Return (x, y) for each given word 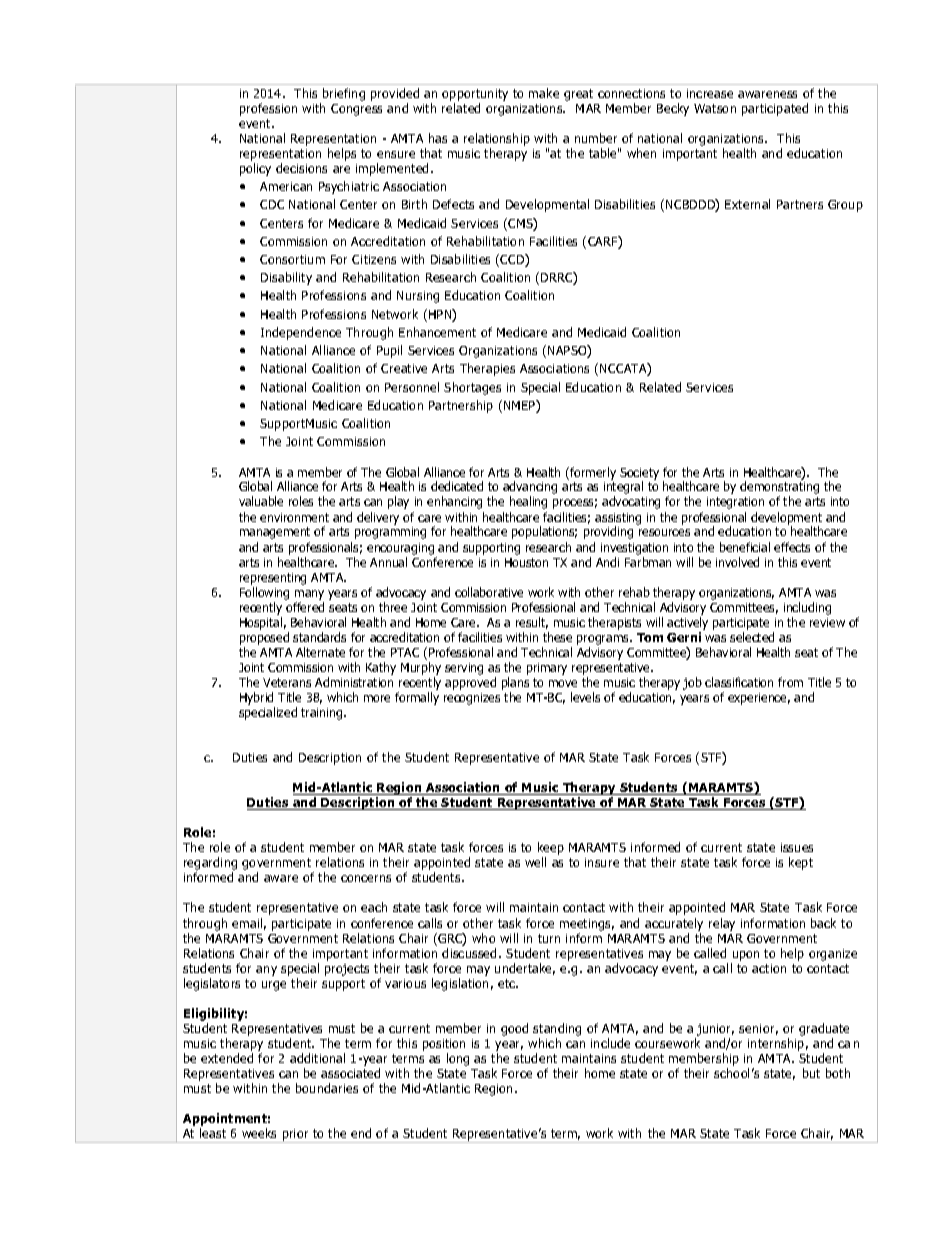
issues (797, 847)
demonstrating (779, 489)
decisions (301, 168)
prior (295, 1136)
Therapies (487, 369)
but (811, 1073)
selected (752, 637)
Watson (715, 108)
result (532, 623)
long (458, 1059)
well (535, 862)
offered (305, 607)
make (544, 93)
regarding (210, 865)
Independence (301, 333)
